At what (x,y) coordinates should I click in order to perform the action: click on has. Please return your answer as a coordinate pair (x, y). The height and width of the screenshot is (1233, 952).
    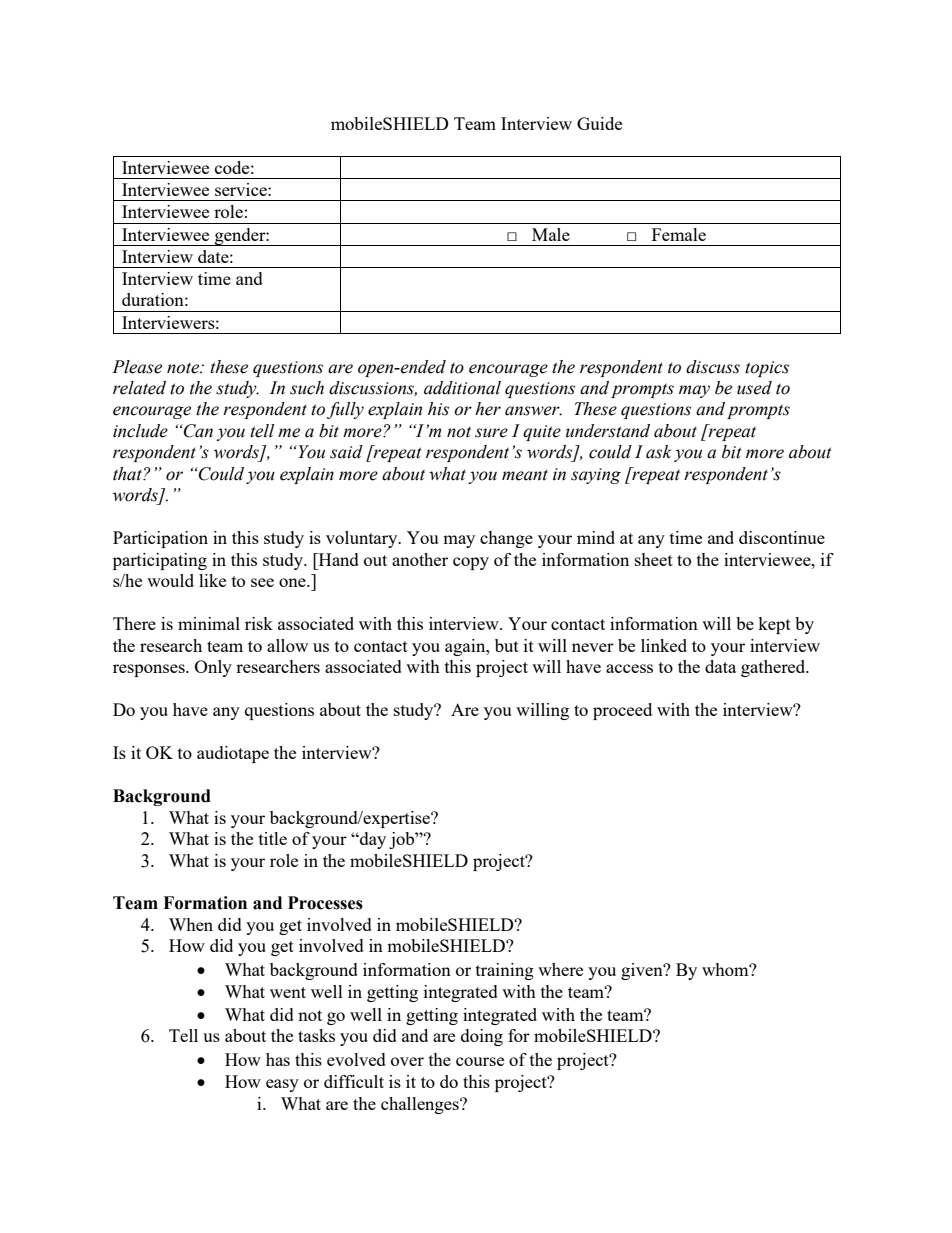
    Looking at the image, I should click on (278, 1059).
